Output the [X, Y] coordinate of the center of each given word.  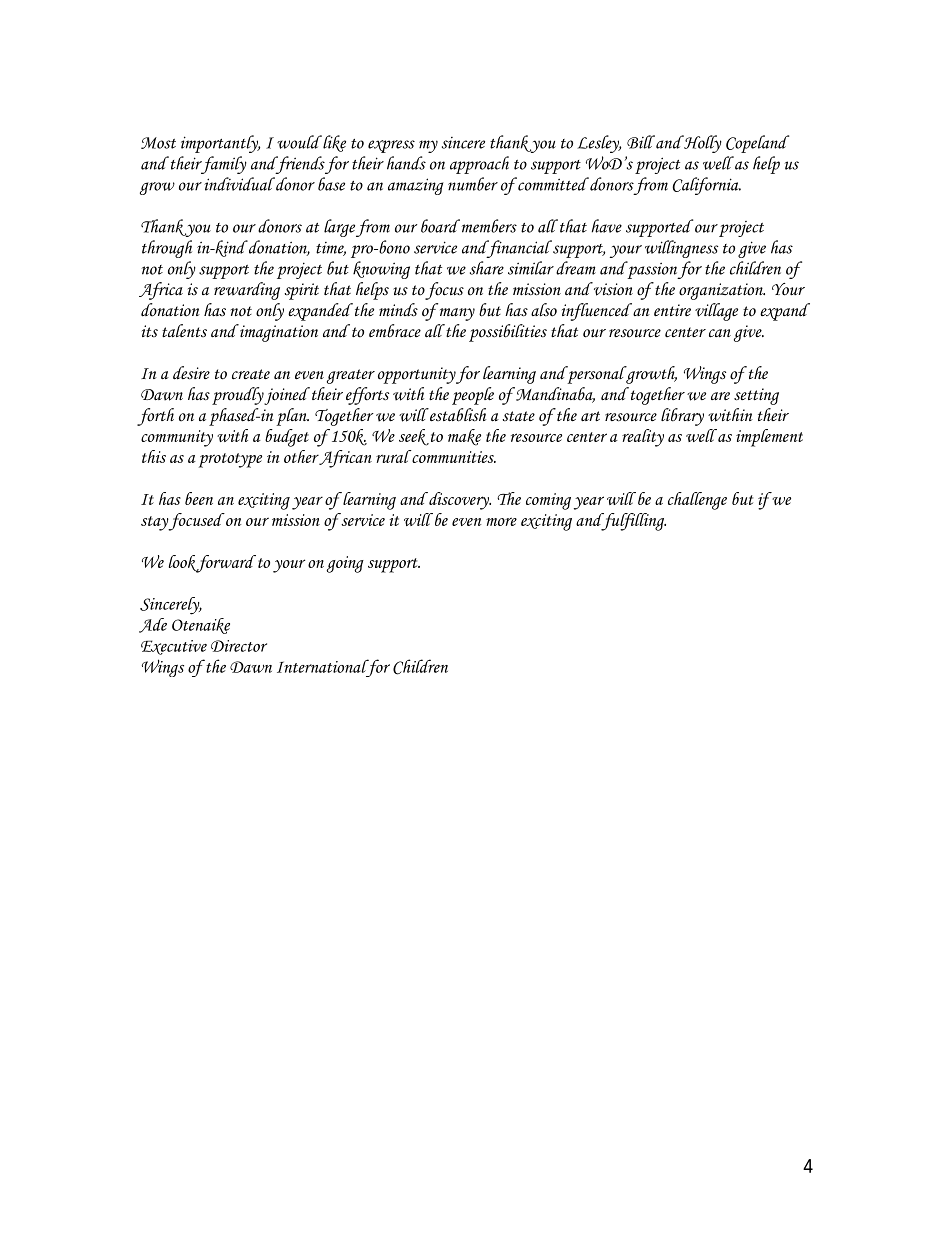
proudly [238, 396]
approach [479, 165]
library [682, 417]
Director [239, 646]
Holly [702, 144]
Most [158, 143]
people [473, 396]
